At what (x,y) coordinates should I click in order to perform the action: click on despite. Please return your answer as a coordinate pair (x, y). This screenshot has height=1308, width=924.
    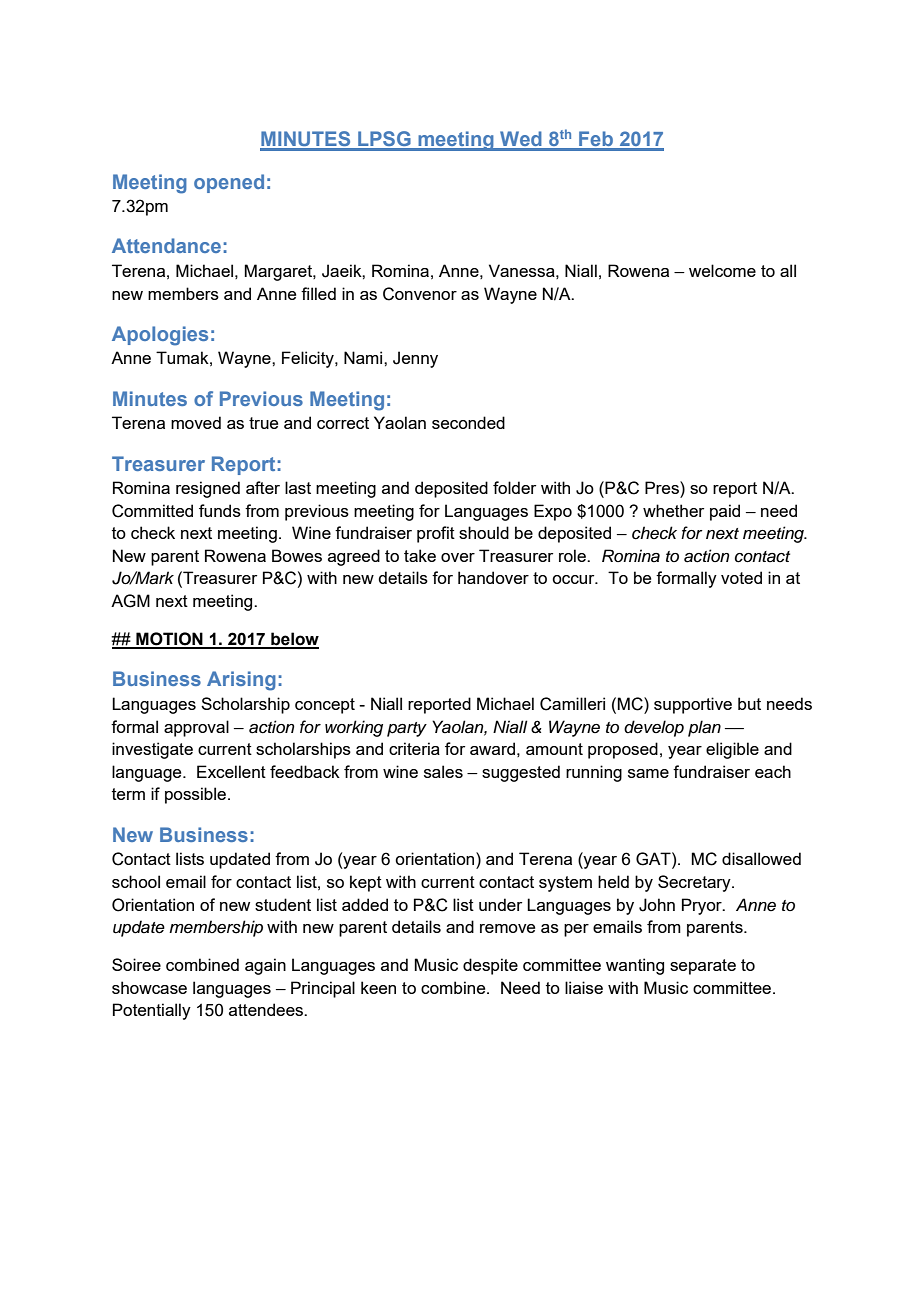
    Looking at the image, I should click on (490, 966).
